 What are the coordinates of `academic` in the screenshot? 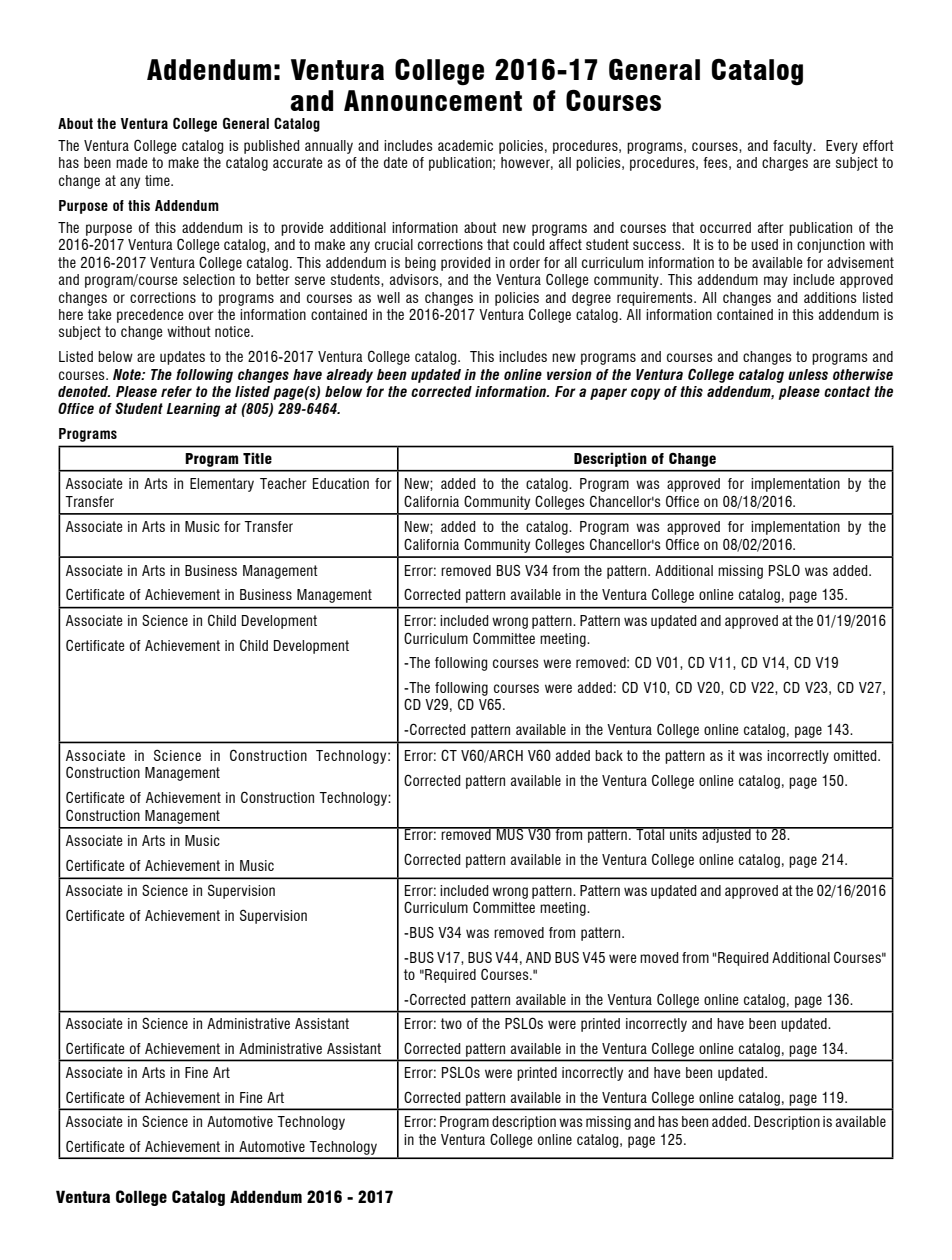 It's located at (465, 145).
